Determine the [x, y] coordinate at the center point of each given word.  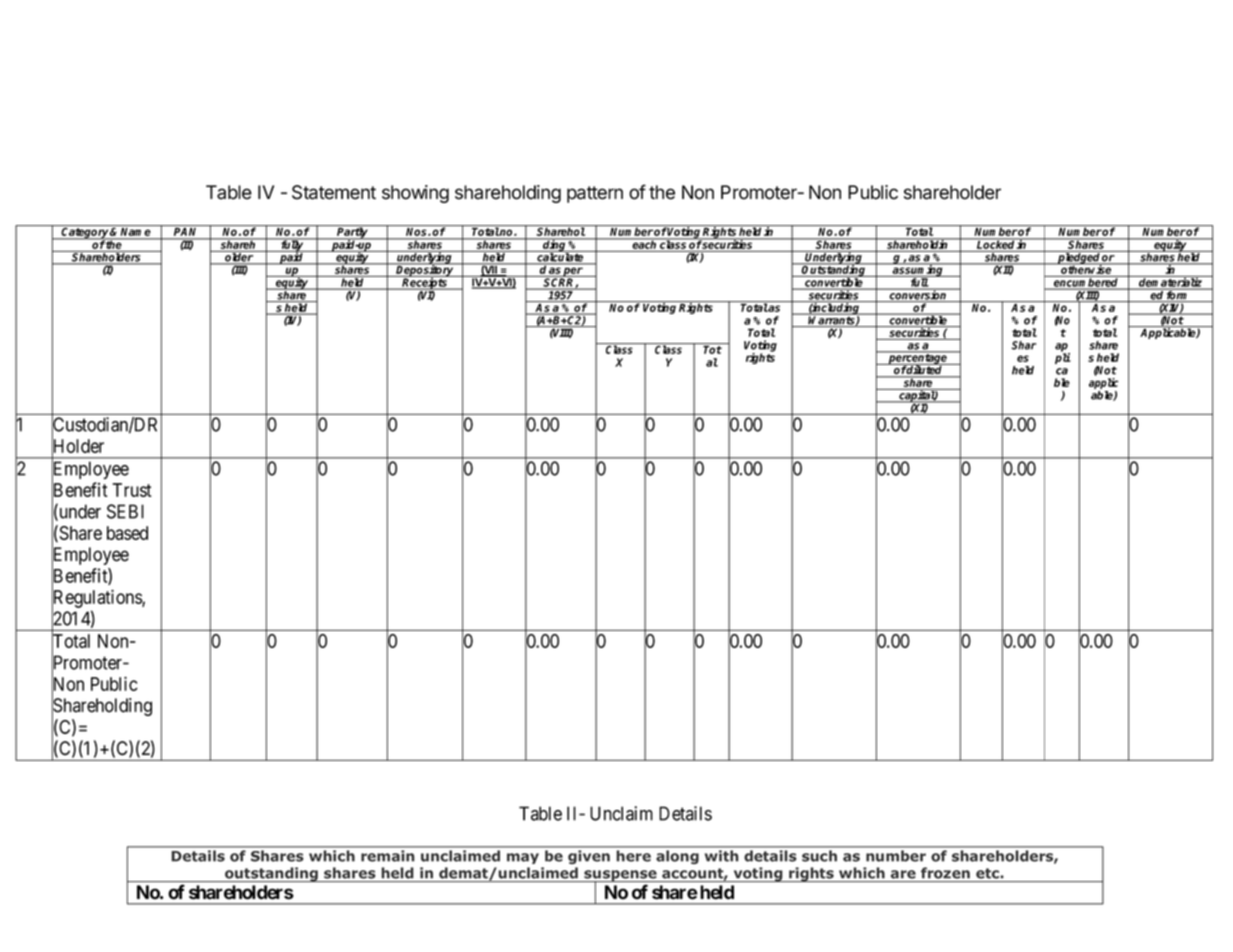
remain [387, 856]
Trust [132, 490]
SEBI [125, 511]
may [523, 858]
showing [415, 194]
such [819, 856]
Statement [334, 192]
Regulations [97, 599]
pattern [595, 194]
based [127, 533]
